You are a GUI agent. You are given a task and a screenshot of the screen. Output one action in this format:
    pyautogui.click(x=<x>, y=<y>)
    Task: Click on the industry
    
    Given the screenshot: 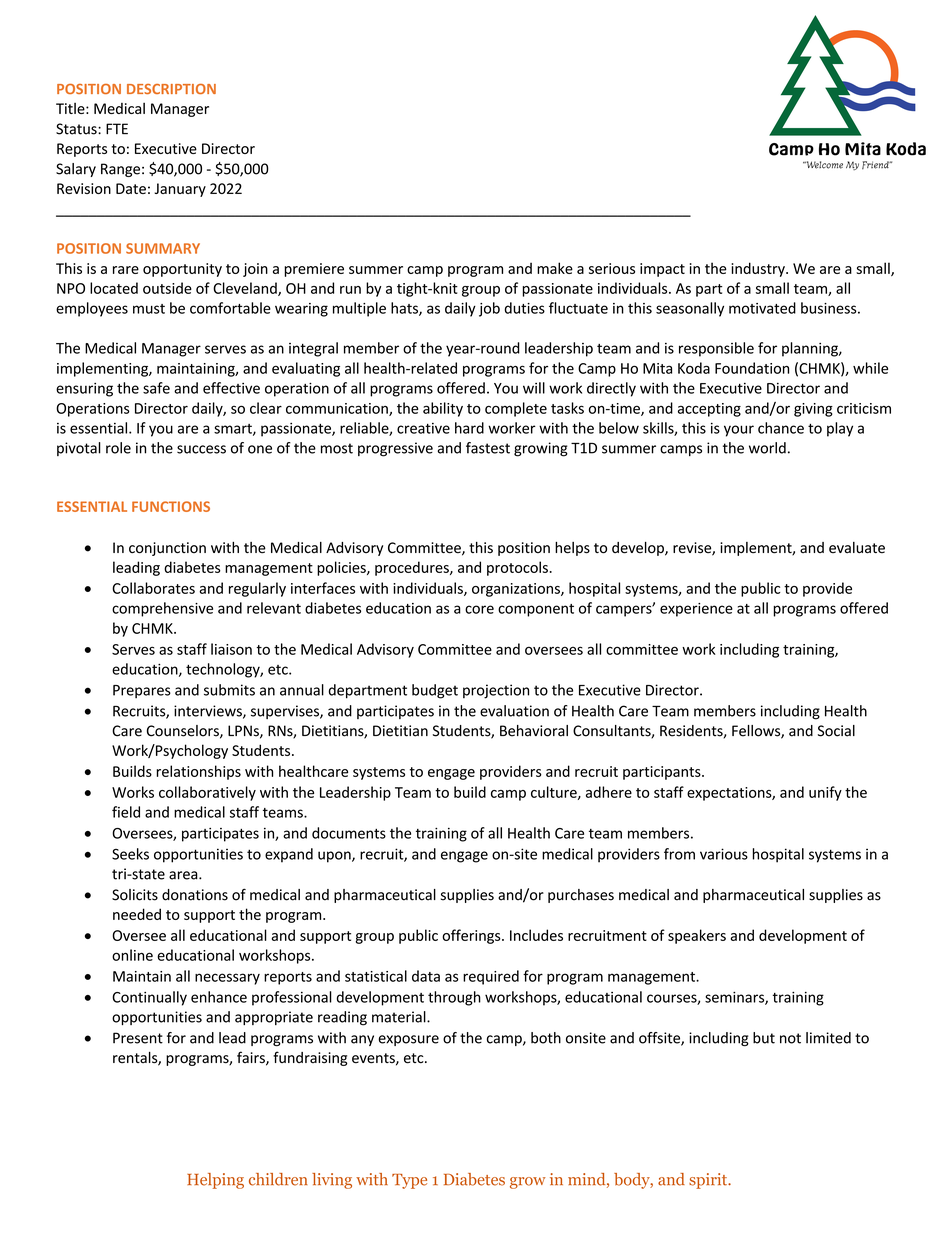 What is the action you would take?
    pyautogui.click(x=759, y=269)
